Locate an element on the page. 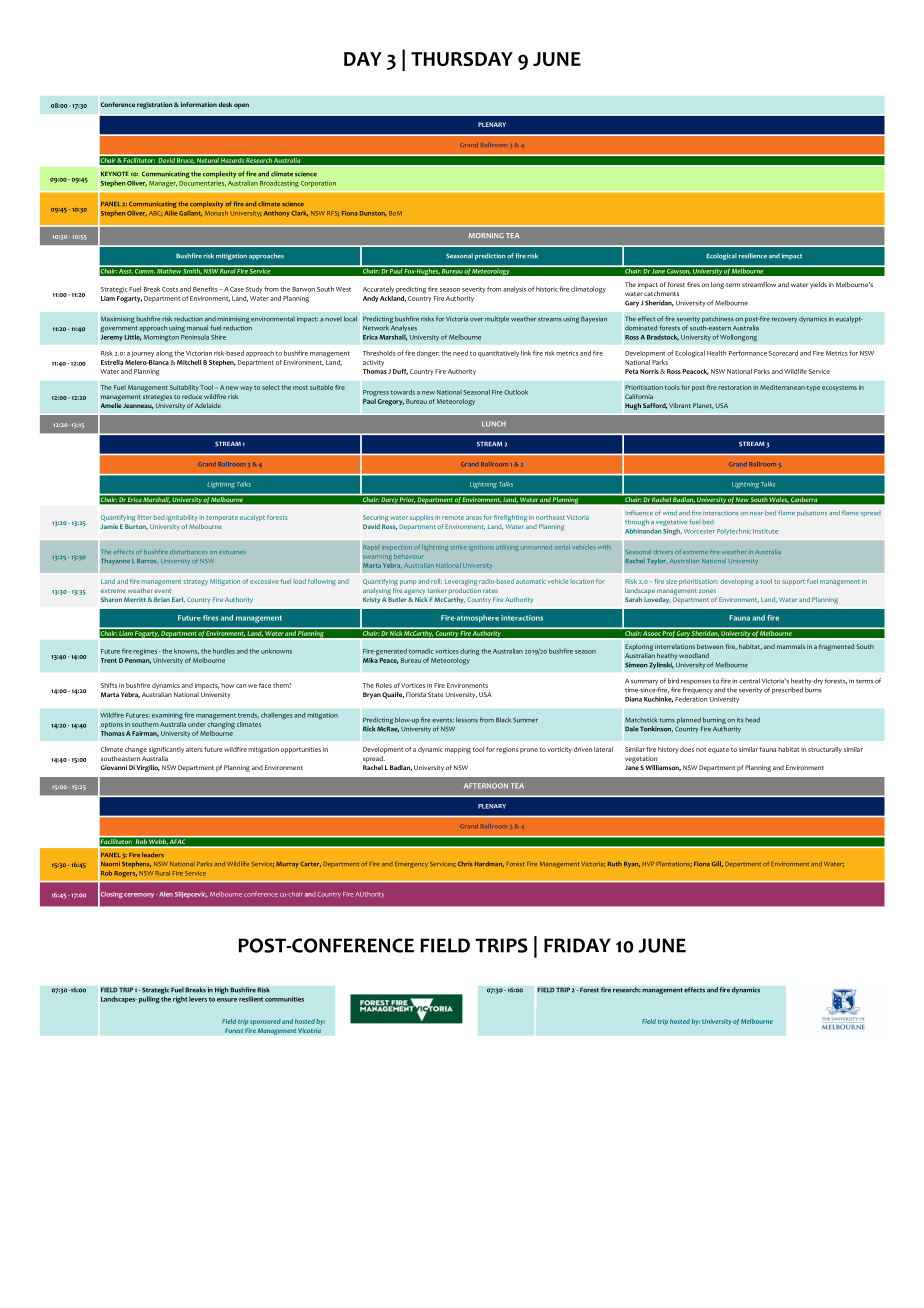  resilience is located at coordinates (753, 256).
